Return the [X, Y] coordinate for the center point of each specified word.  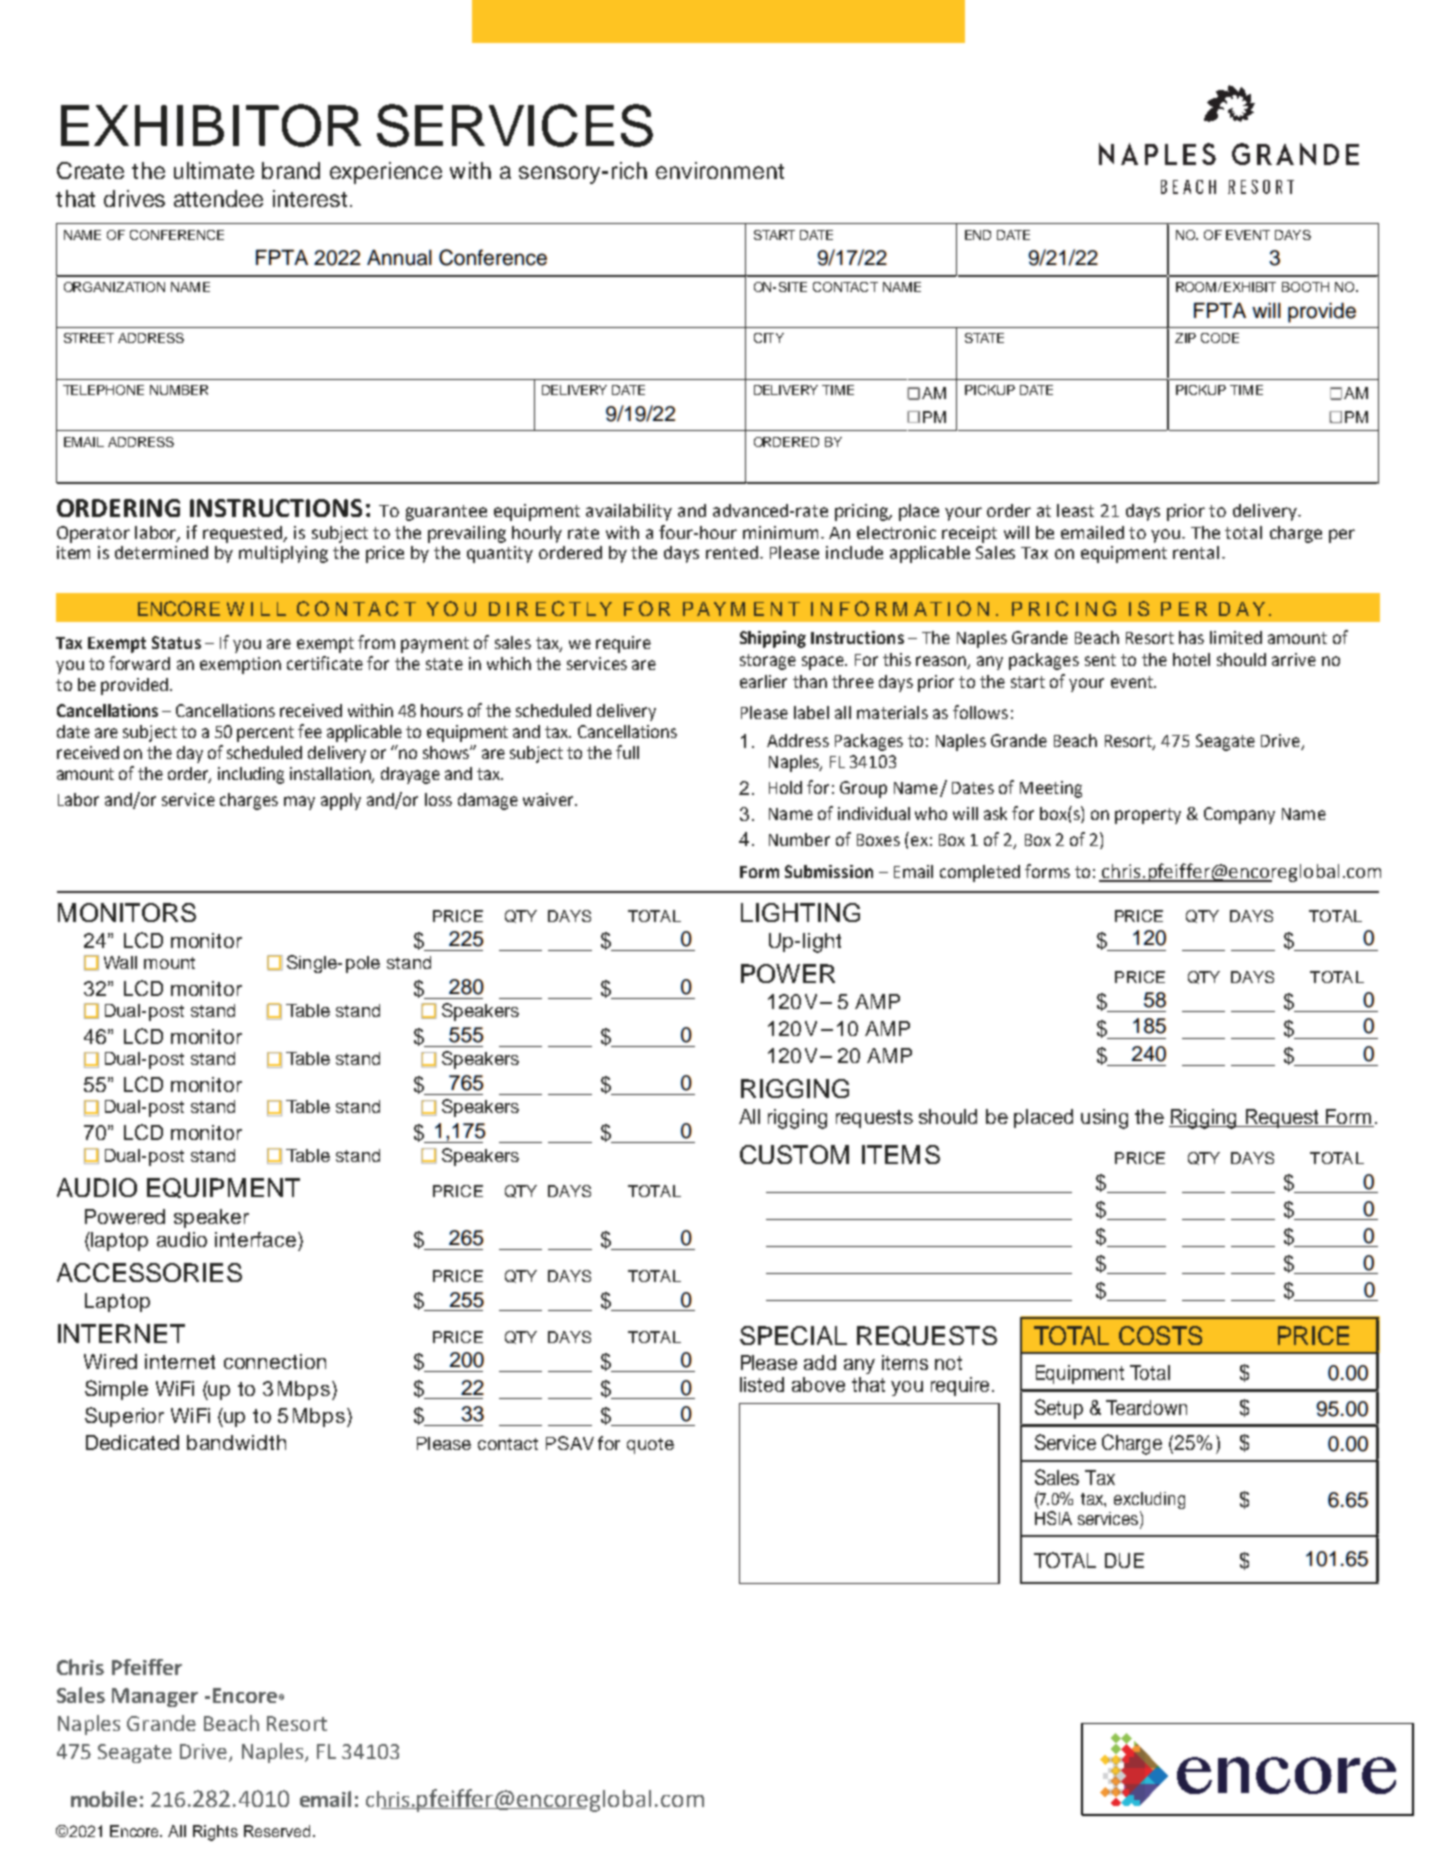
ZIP [1185, 338]
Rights [215, 1833]
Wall [120, 962]
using [1104, 1119]
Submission [829, 871]
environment [720, 170]
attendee [218, 198]
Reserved [277, 1831]
